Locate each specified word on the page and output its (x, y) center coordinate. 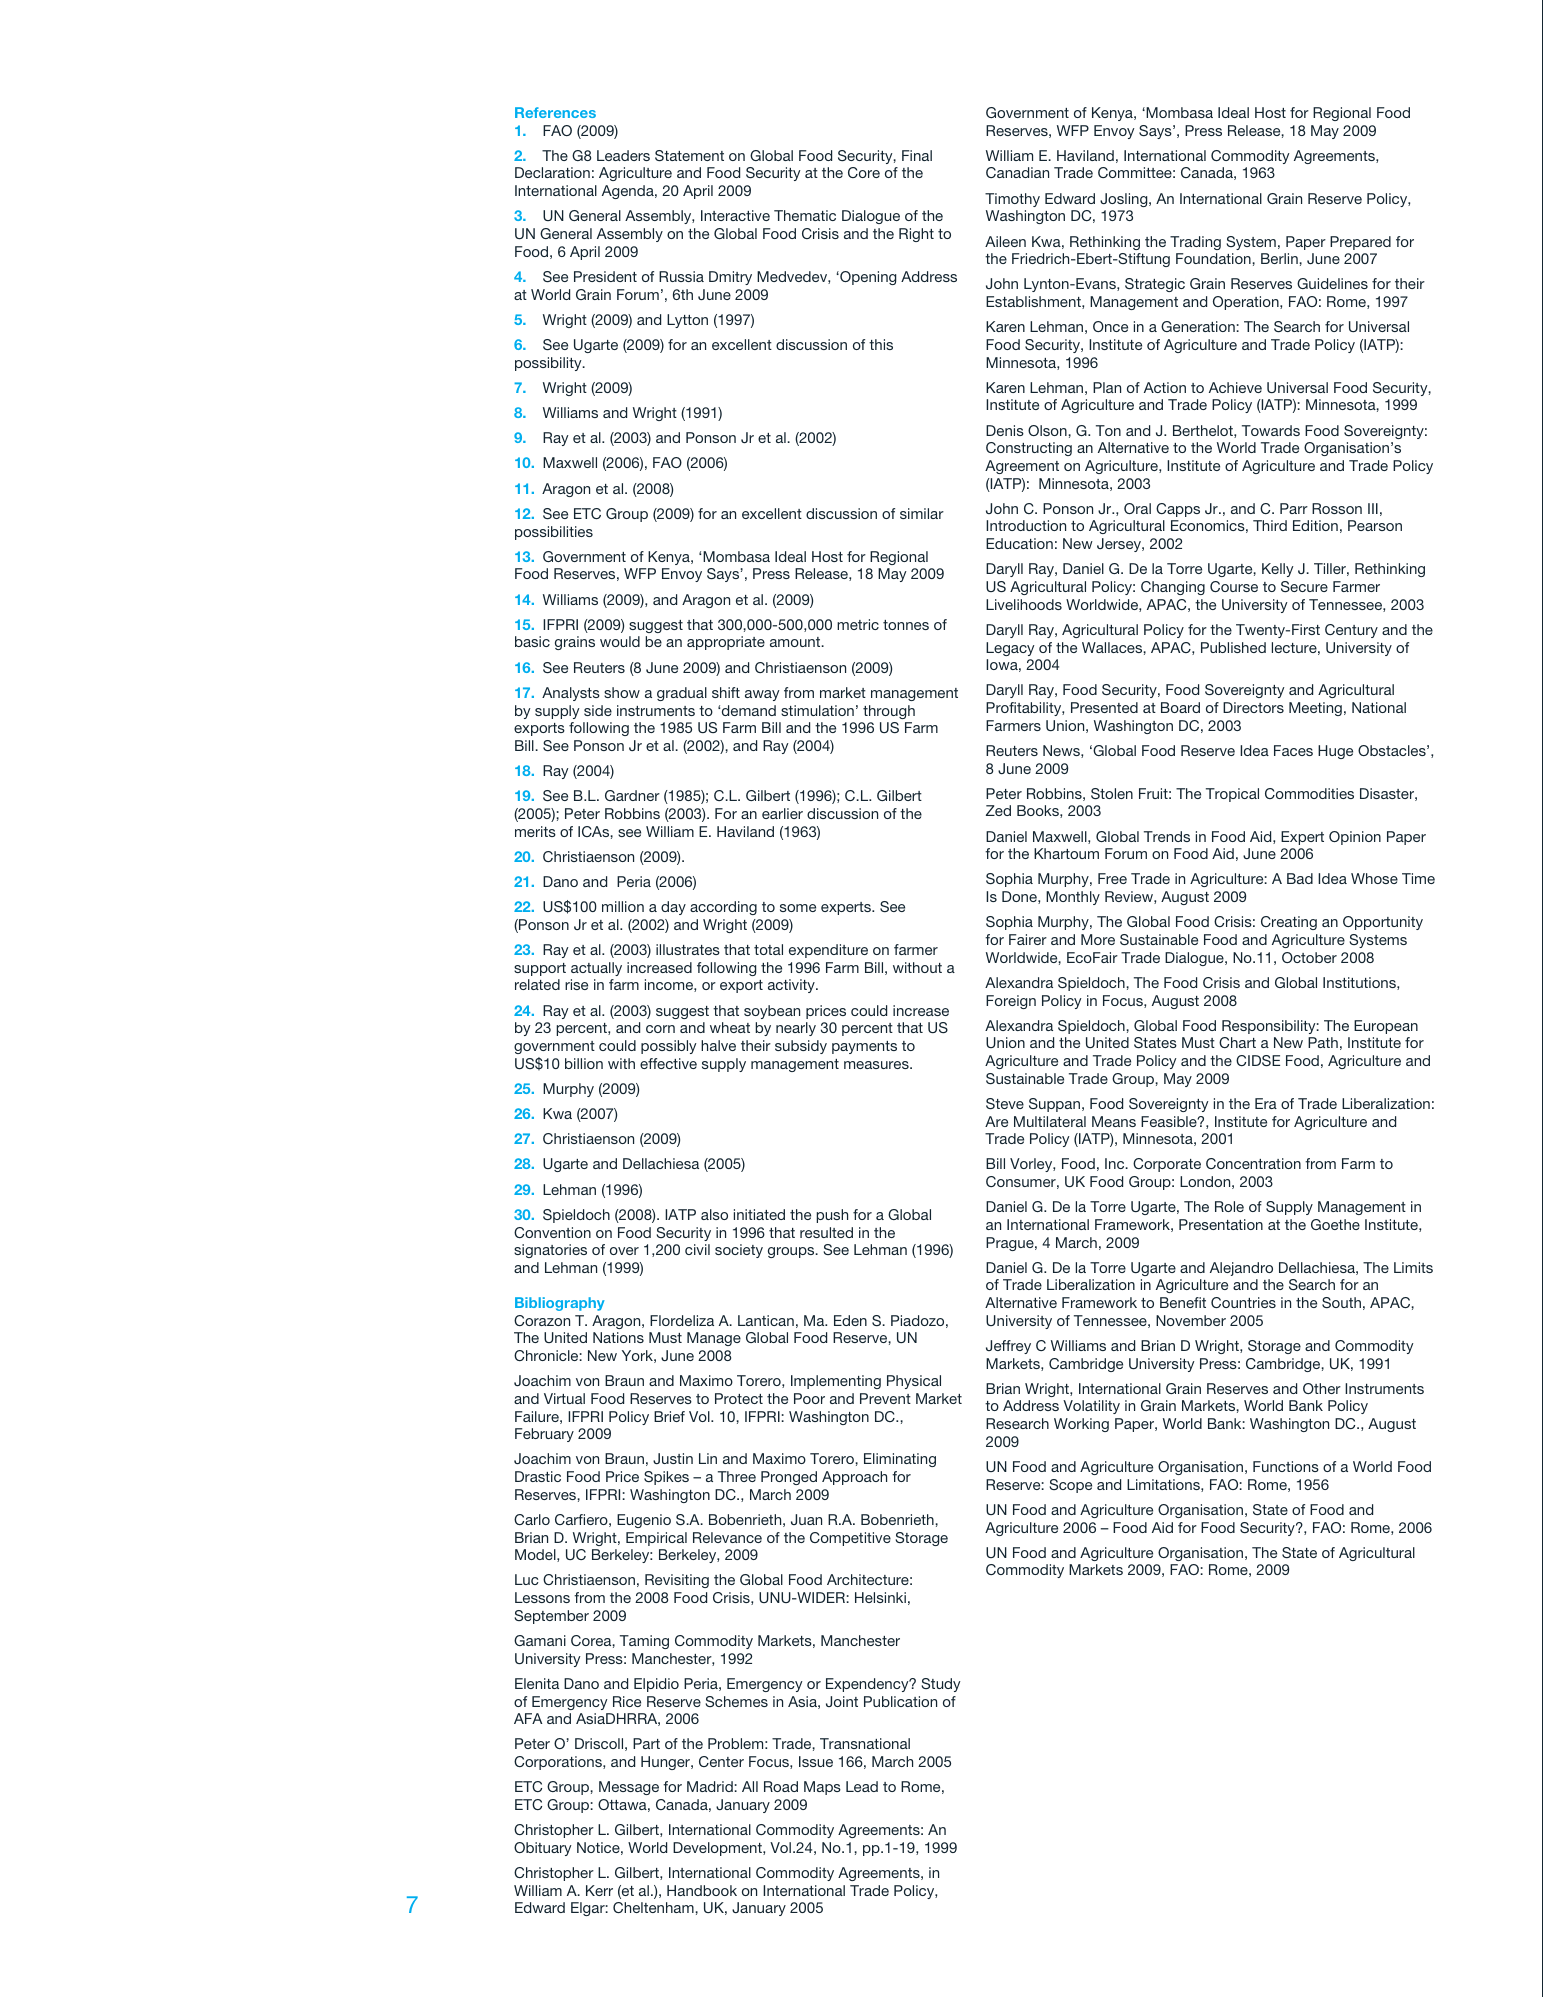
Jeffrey (1008, 1347)
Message (629, 1788)
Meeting (1315, 709)
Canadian (1017, 172)
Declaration (552, 172)
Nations (618, 1337)
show (622, 692)
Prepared (1360, 243)
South (1341, 1302)
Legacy (1010, 649)
